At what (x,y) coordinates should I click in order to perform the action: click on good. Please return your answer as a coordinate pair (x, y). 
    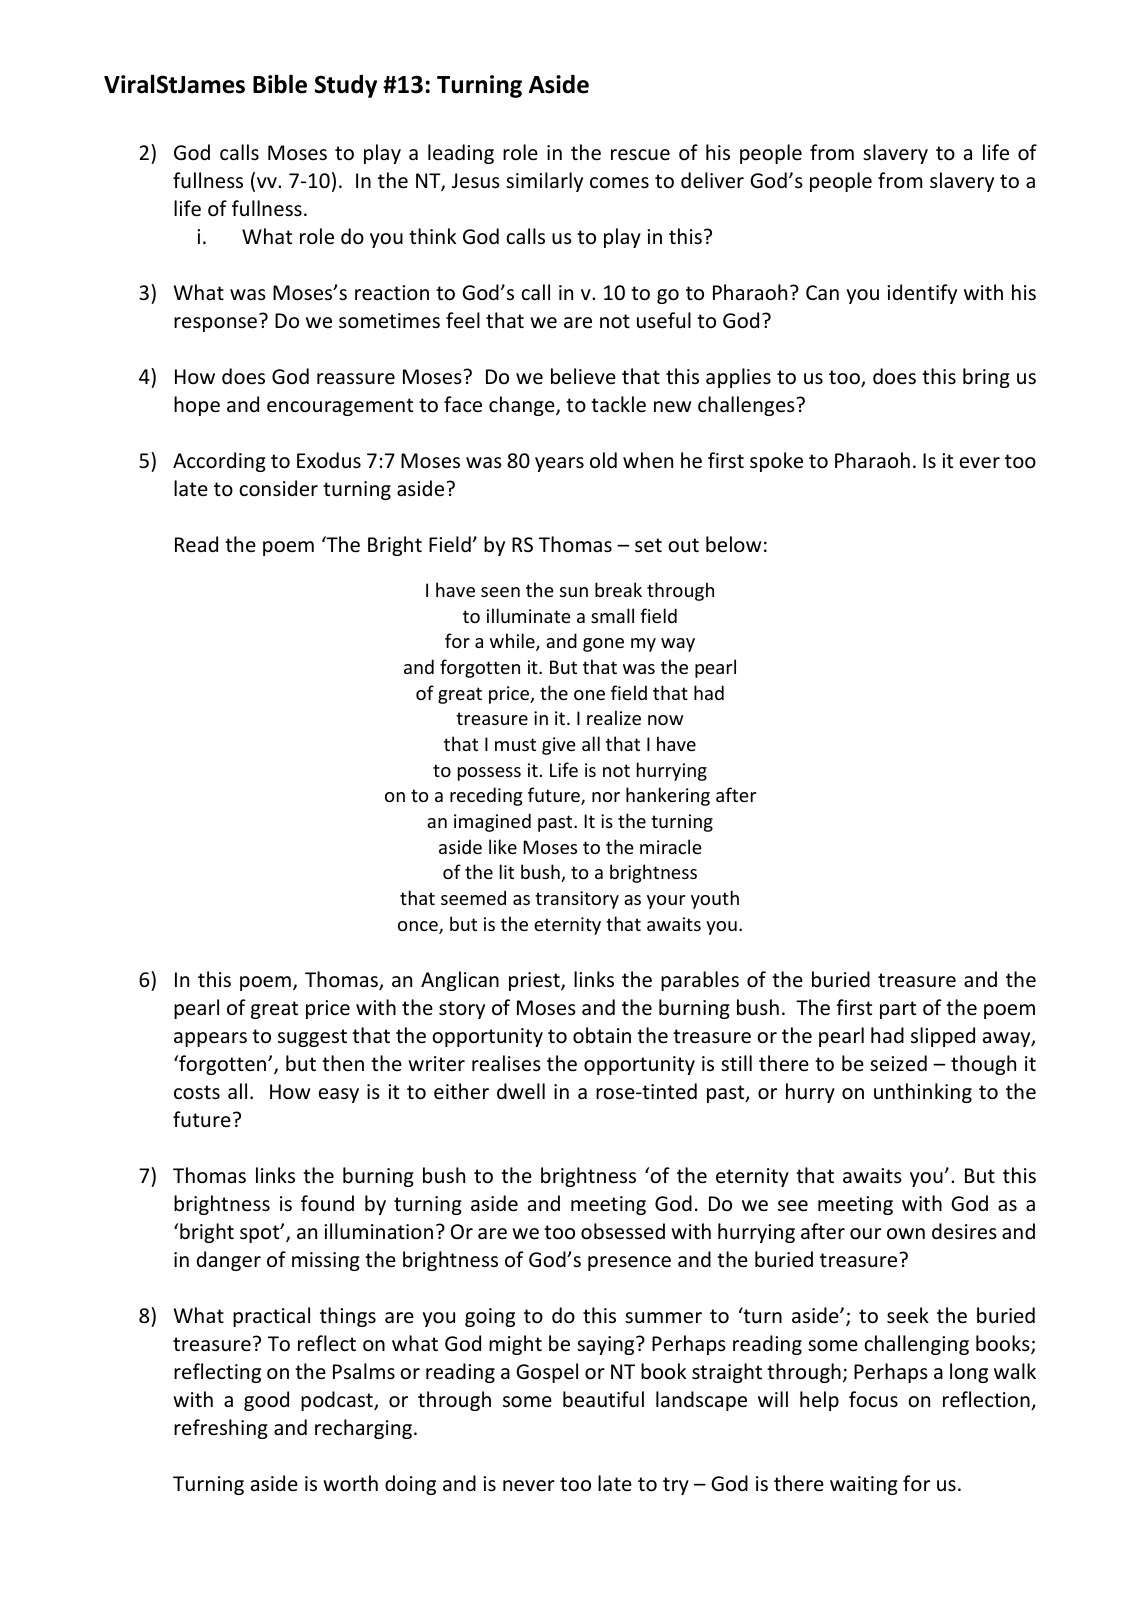
    Looking at the image, I should click on (266, 1401).
